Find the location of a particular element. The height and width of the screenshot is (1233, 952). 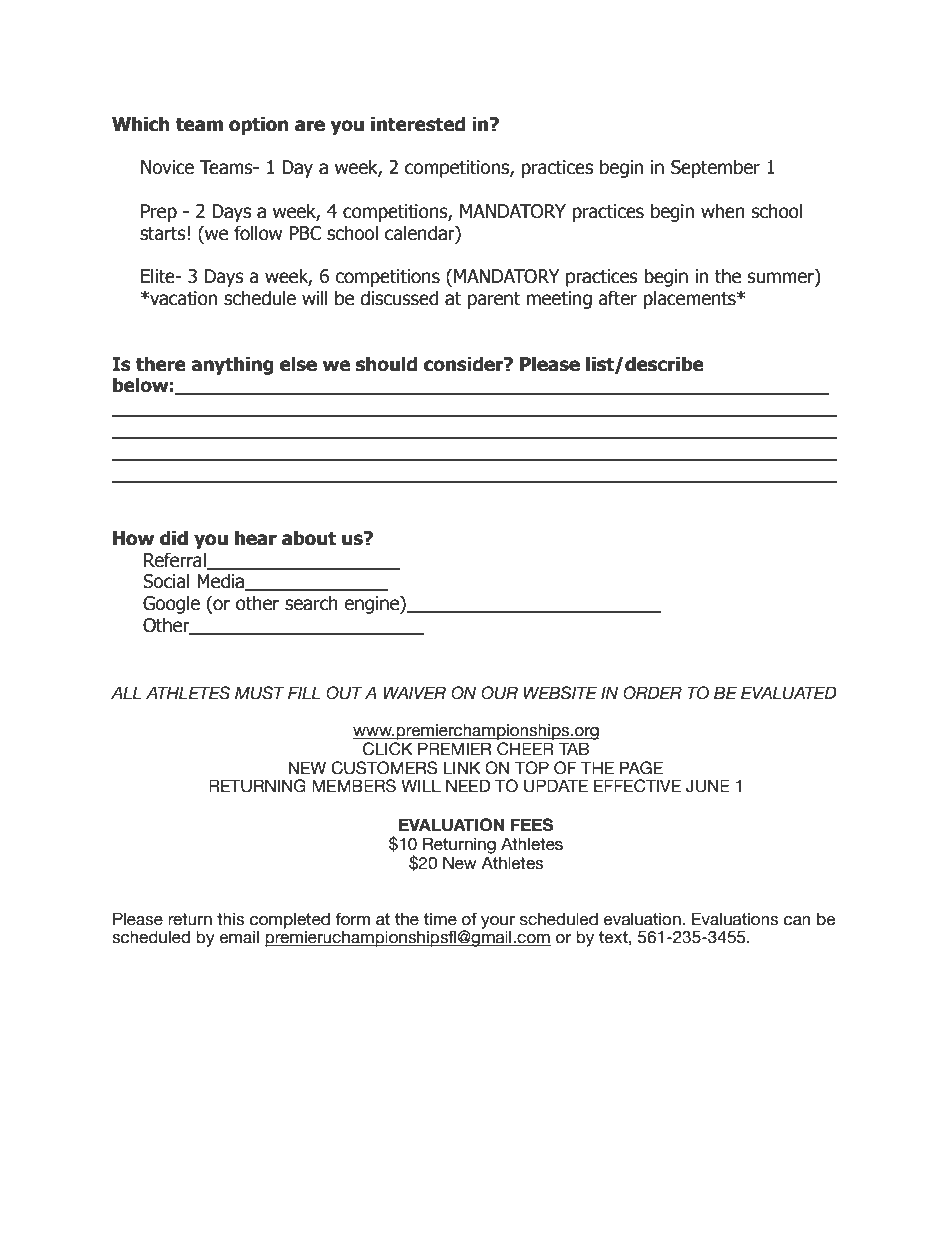

this is located at coordinates (230, 919).
